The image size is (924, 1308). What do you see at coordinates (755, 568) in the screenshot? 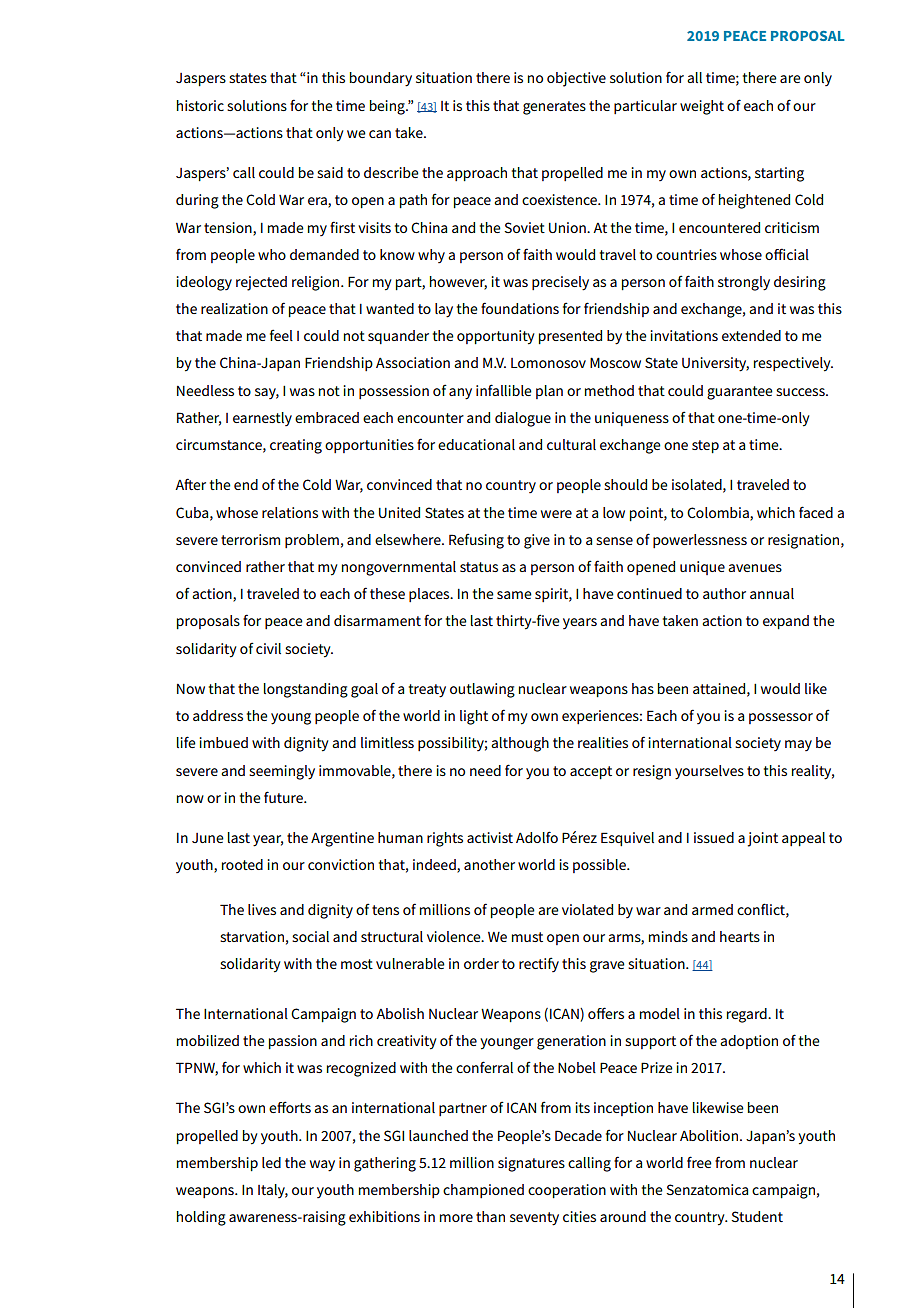
I see `avenues` at bounding box center [755, 568].
